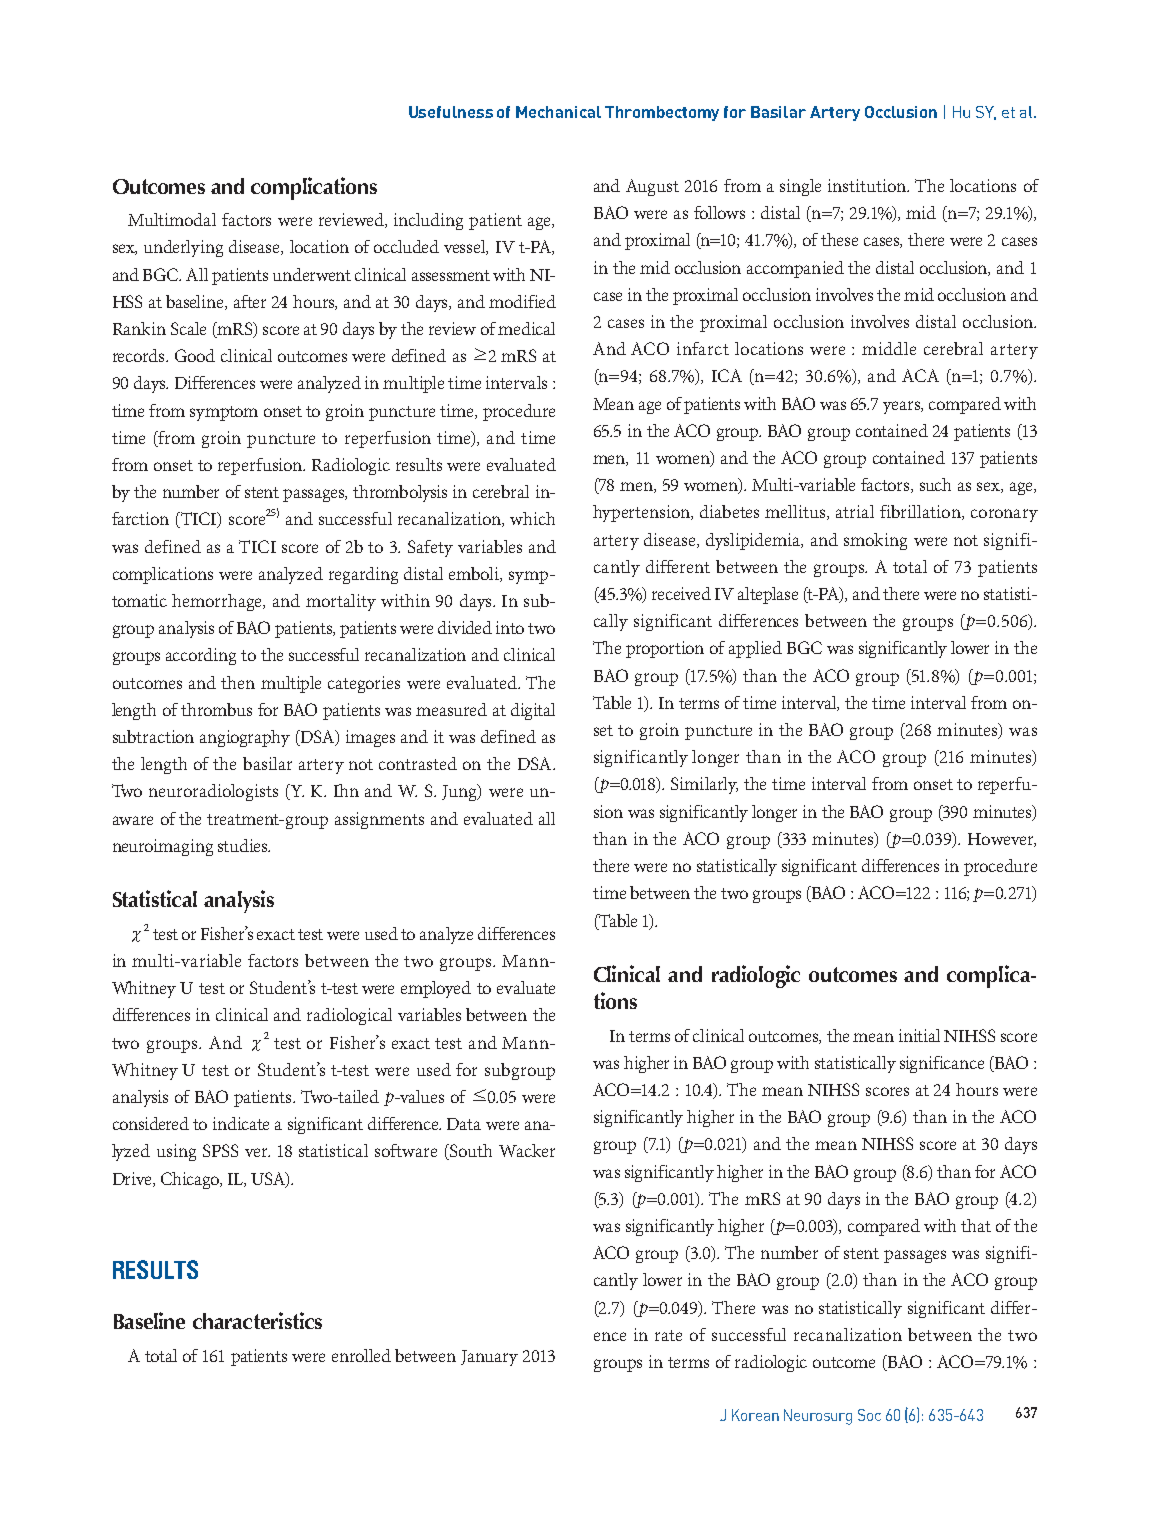 The height and width of the screenshot is (1521, 1149). Describe the element at coordinates (533, 711) in the screenshot. I see `digital` at that location.
